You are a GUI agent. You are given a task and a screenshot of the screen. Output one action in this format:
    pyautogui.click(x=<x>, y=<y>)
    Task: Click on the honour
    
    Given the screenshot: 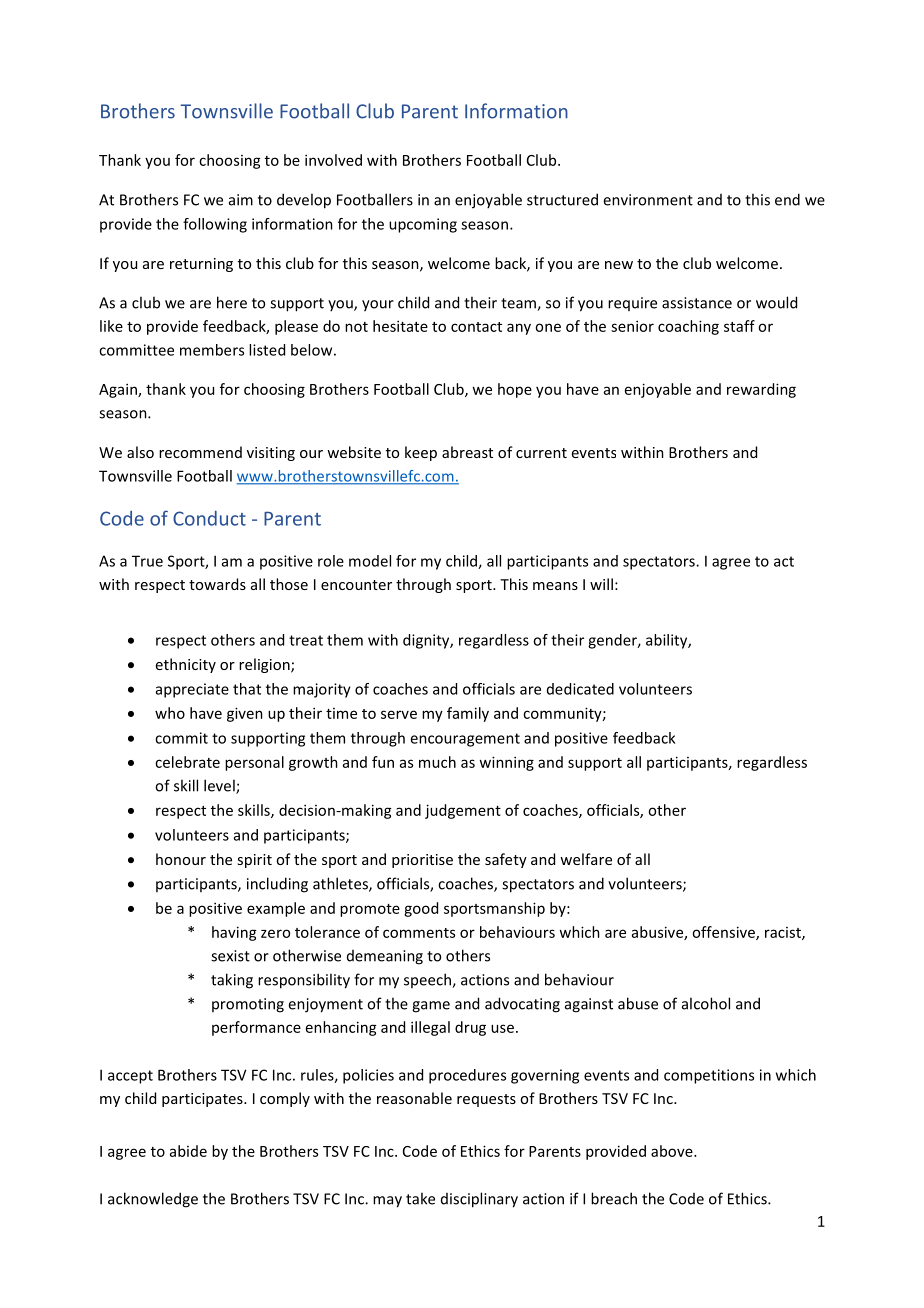 What is the action you would take?
    pyautogui.click(x=181, y=859)
